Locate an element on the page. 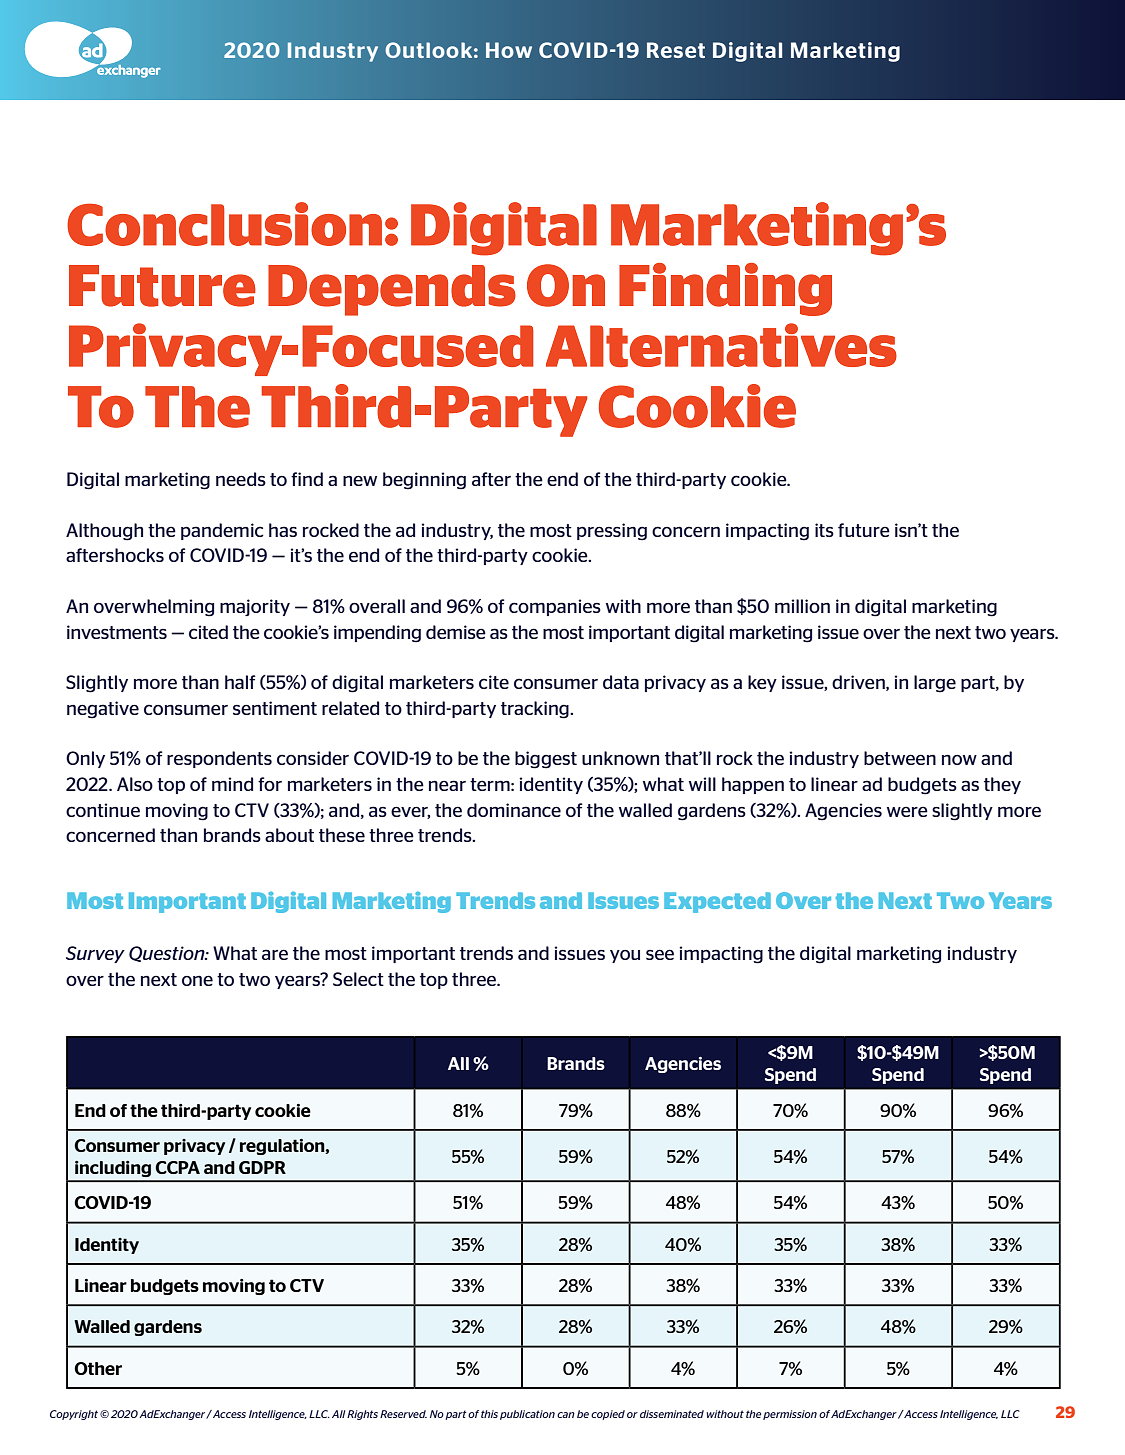 The height and width of the image is (1455, 1125). pressing is located at coordinates (612, 532).
